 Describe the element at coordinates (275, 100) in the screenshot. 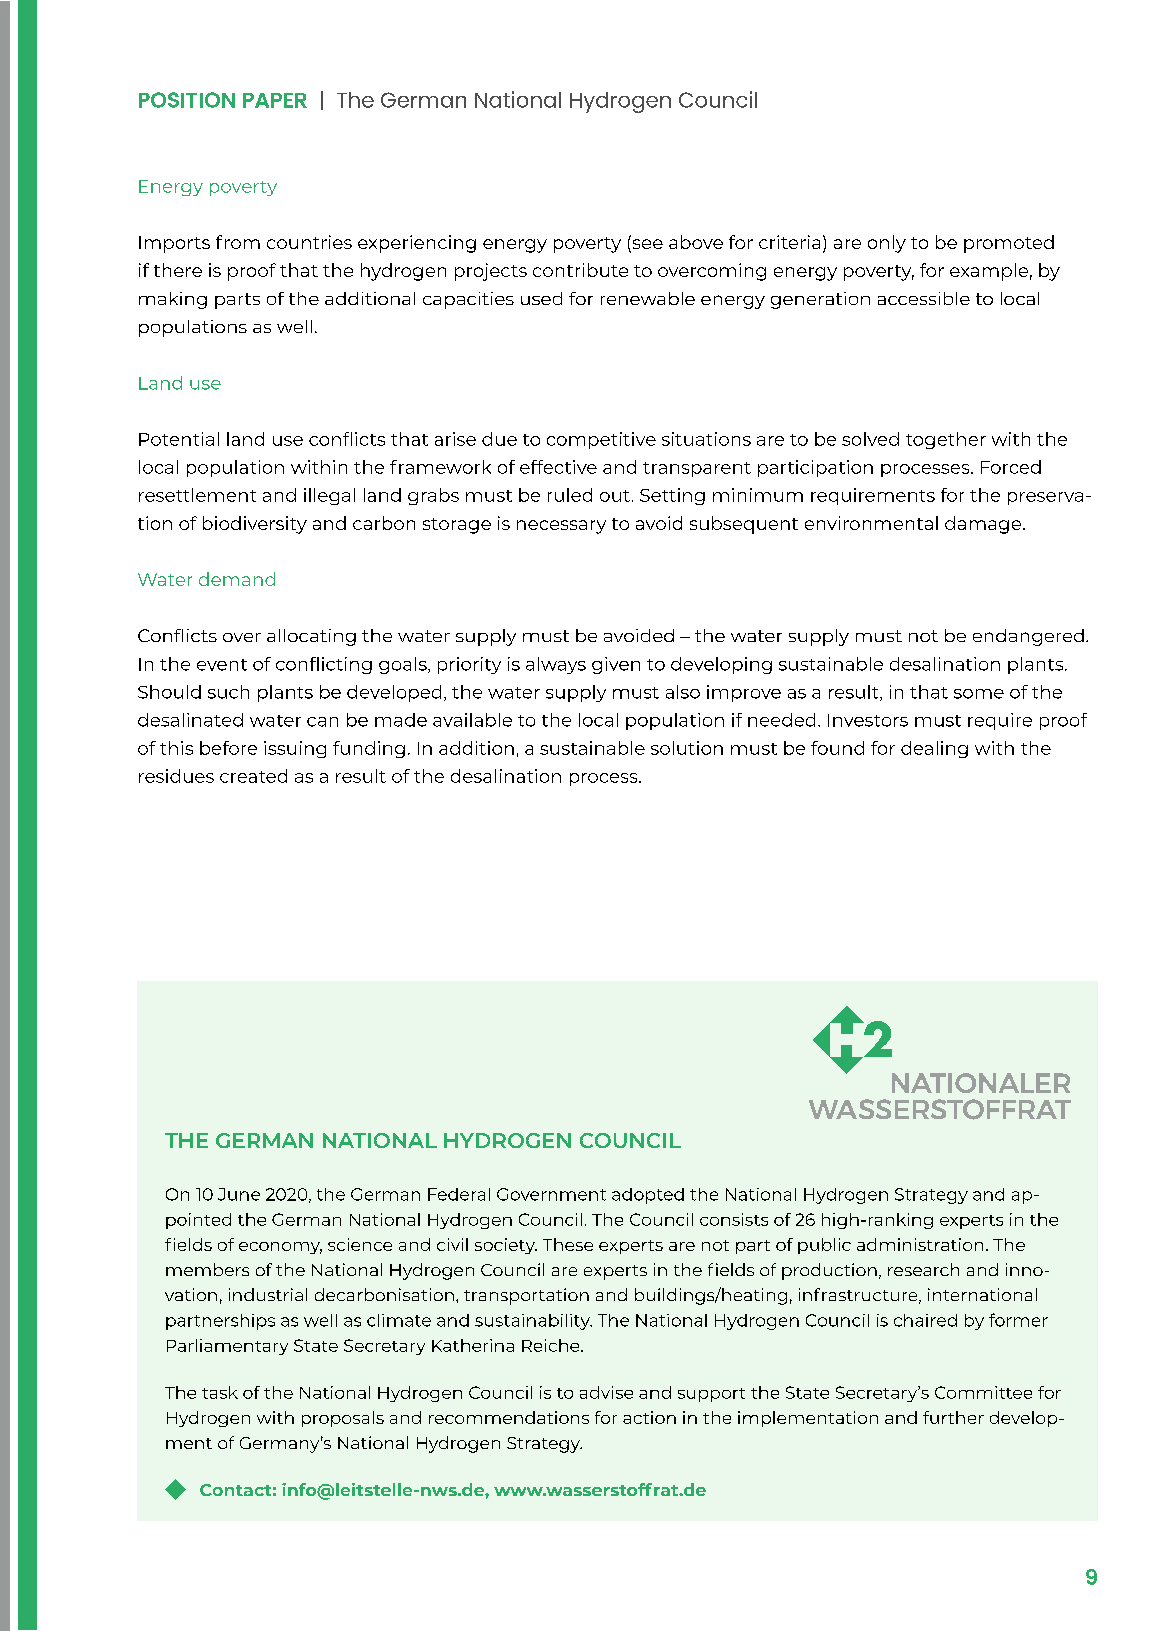

I see `PAPER` at that location.
